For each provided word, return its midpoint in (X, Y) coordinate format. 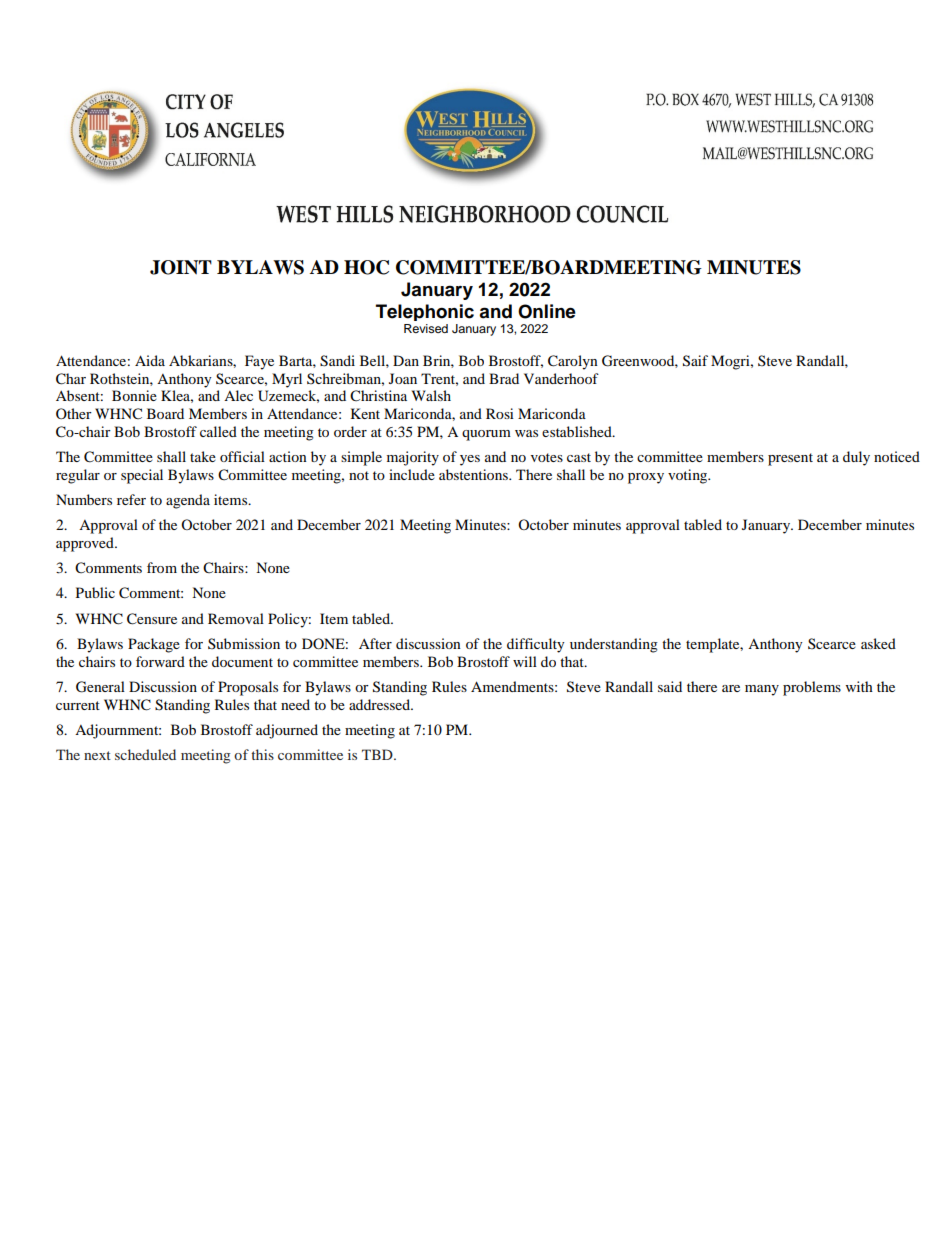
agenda (188, 501)
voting (689, 476)
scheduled (145, 754)
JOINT (181, 267)
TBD (378, 754)
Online (547, 311)
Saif (695, 361)
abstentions (474, 474)
